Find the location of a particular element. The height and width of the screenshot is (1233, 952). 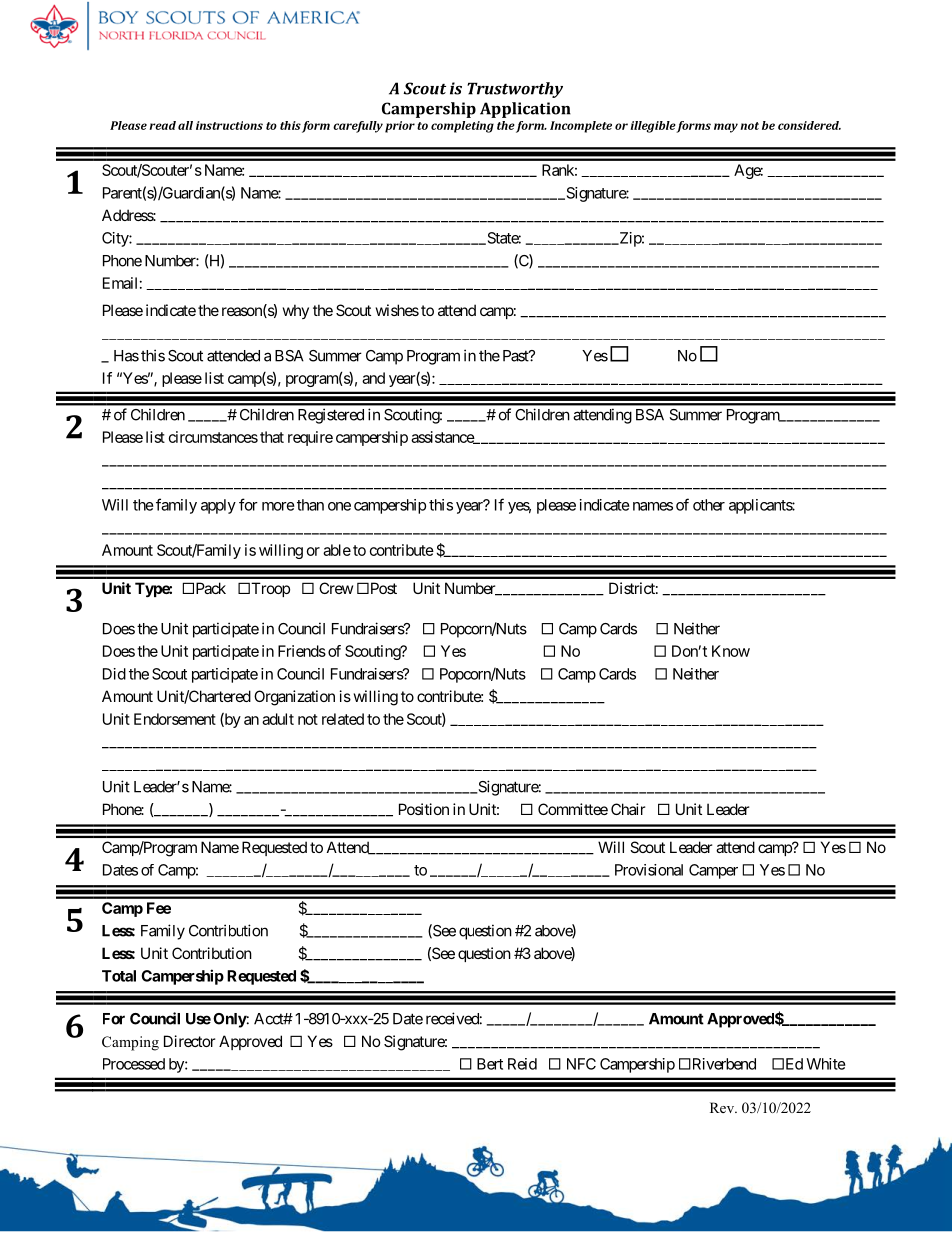

all is located at coordinates (185, 125).
